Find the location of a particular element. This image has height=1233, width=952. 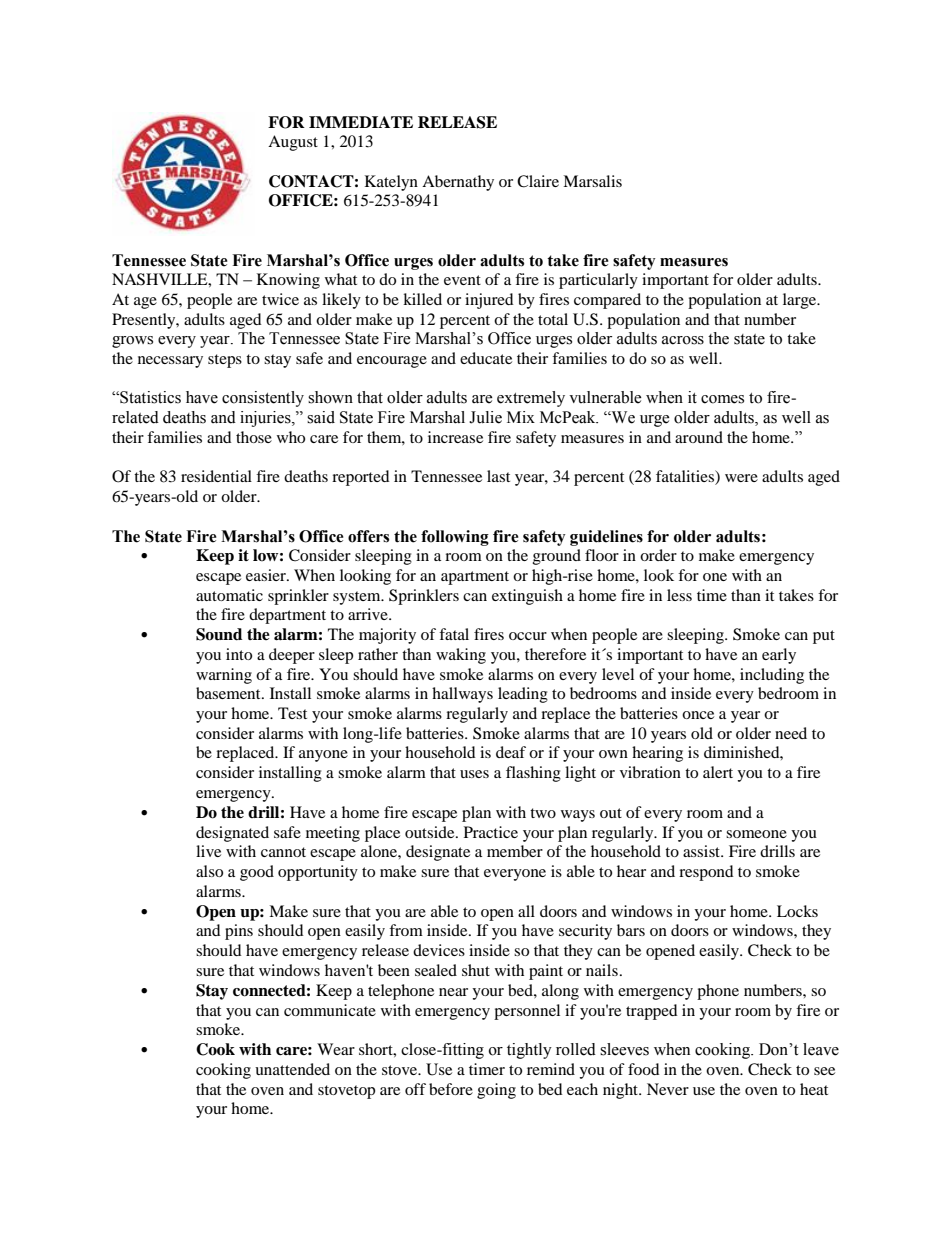

August is located at coordinates (293, 143).
